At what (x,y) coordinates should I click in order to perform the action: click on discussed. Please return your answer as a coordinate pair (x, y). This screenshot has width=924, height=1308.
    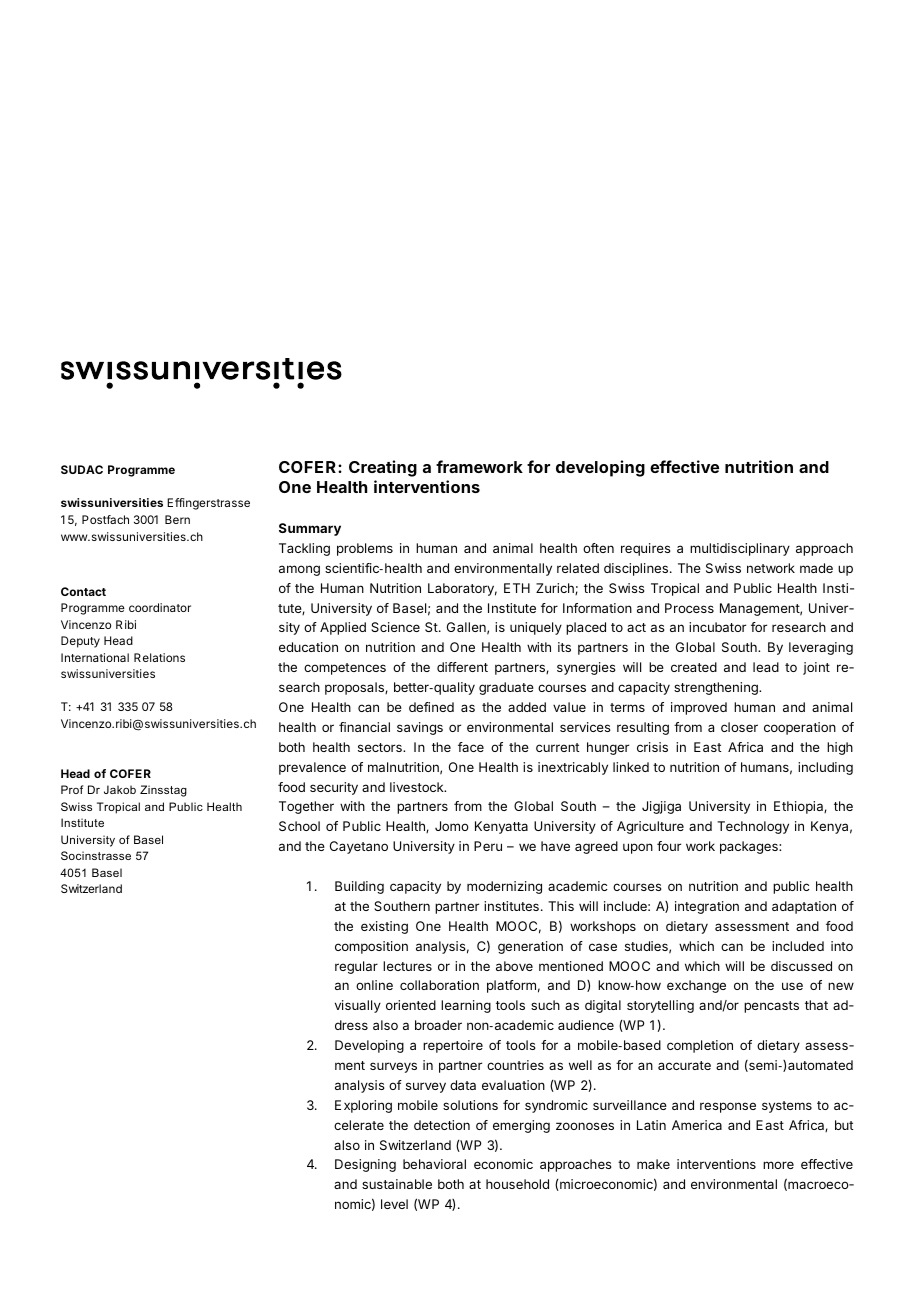
    Looking at the image, I should click on (801, 966).
